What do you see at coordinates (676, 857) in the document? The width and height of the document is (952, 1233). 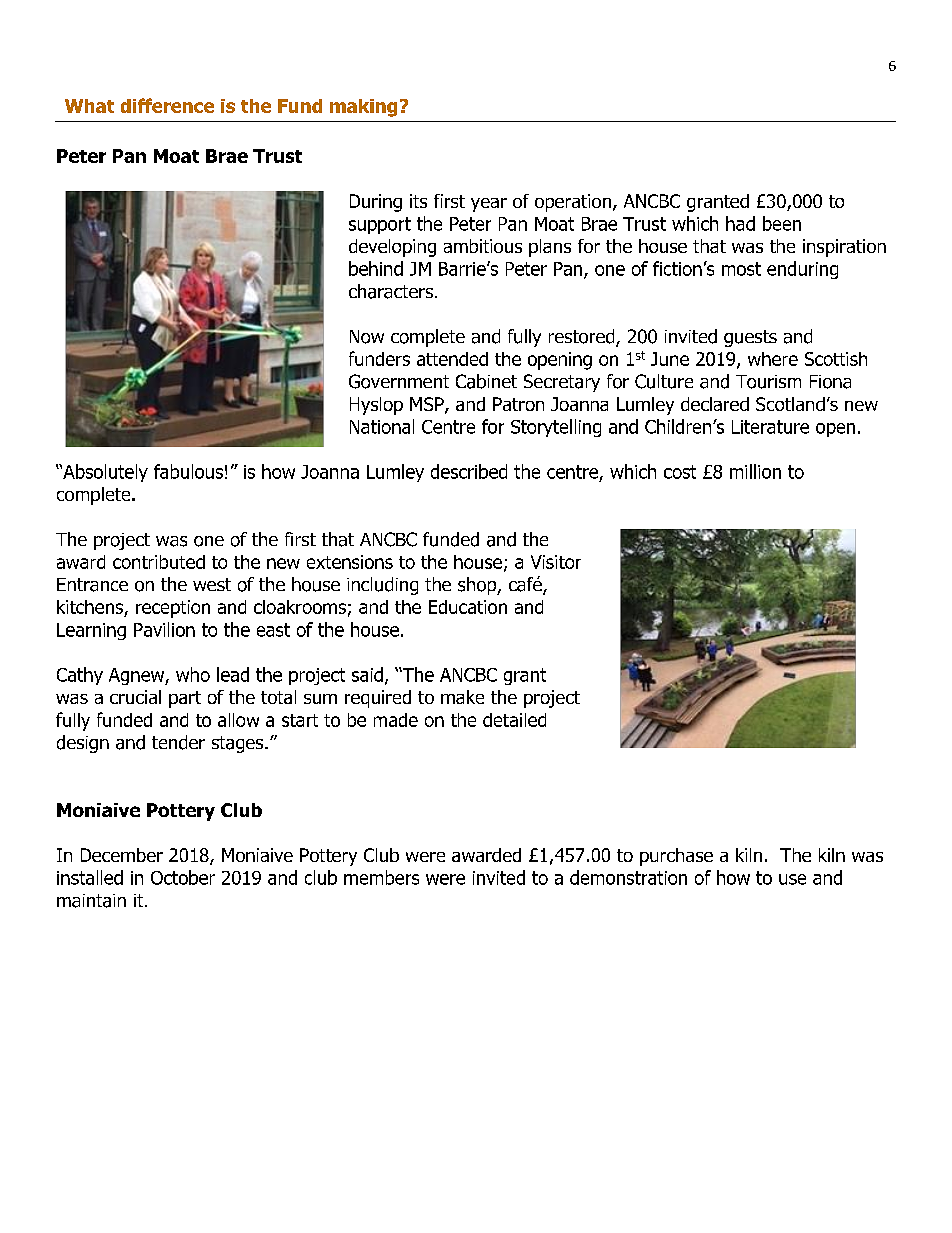 I see `purchase` at bounding box center [676, 857].
